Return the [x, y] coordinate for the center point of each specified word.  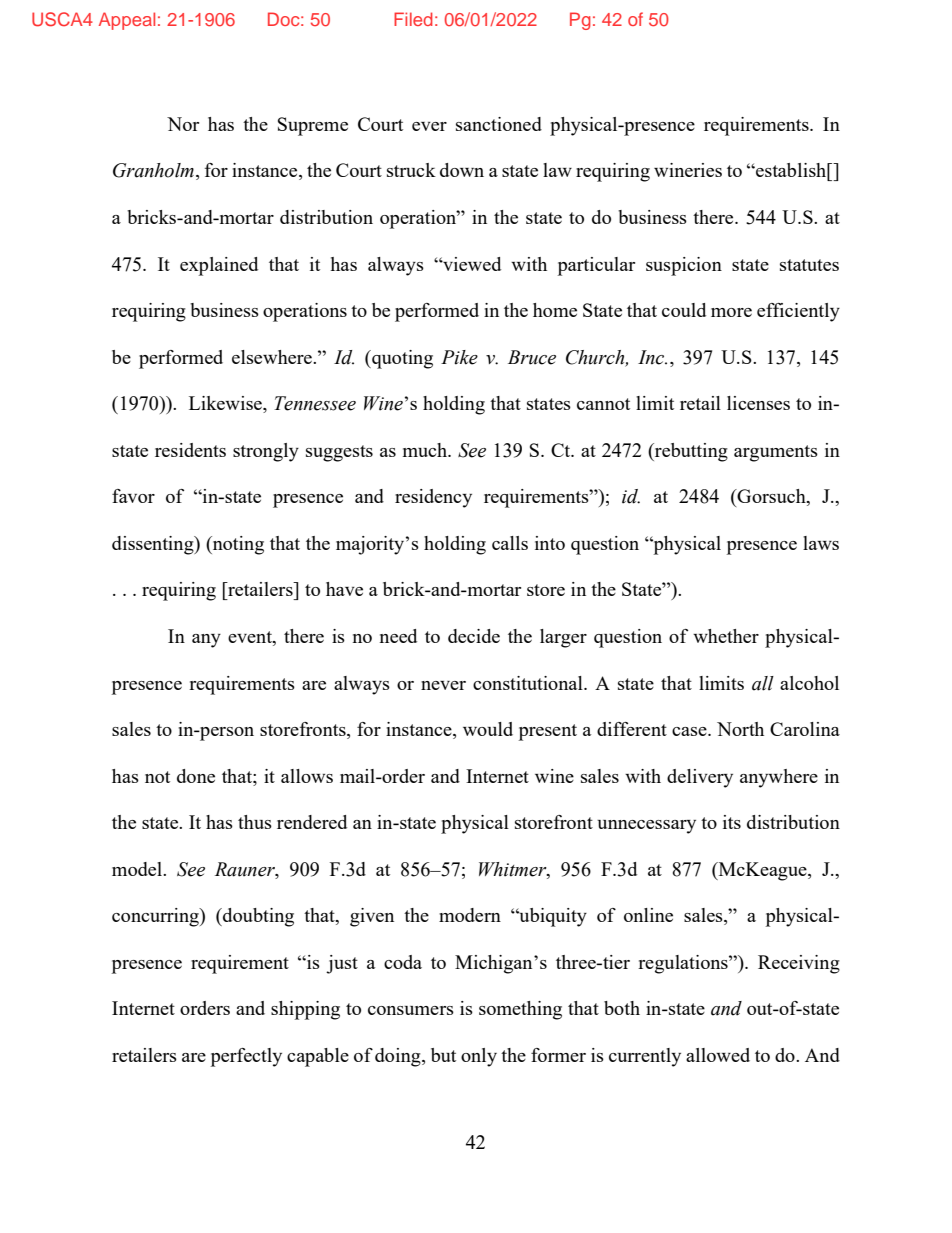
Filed [413, 19]
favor [133, 496]
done [196, 776]
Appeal [127, 21]
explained [219, 266]
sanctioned [499, 124]
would [488, 729]
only [479, 1057]
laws [821, 543]
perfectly [246, 1057]
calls [510, 543]
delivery [700, 778]
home [555, 310]
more [731, 312]
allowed [718, 1055]
